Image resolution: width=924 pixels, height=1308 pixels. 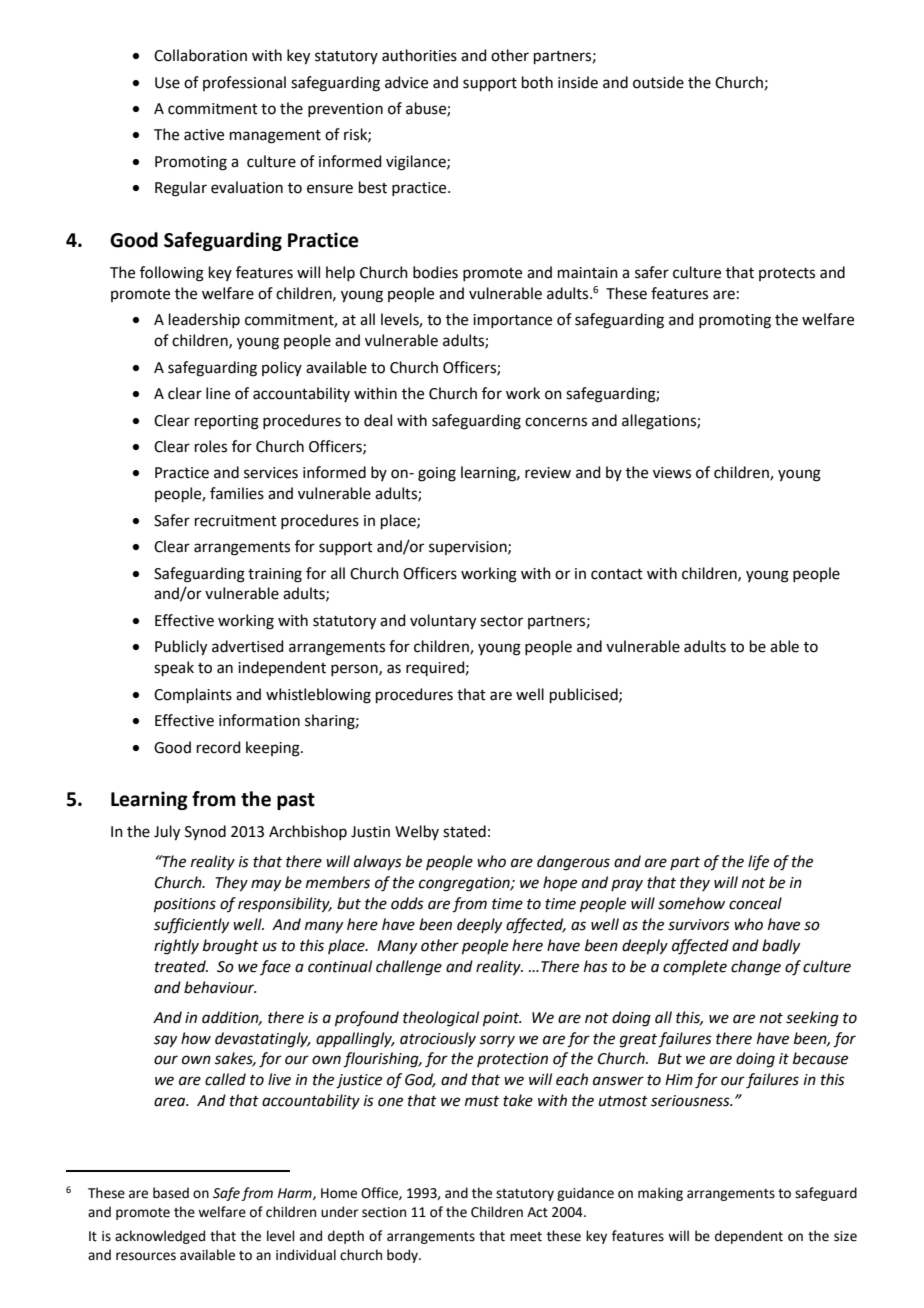 What do you see at coordinates (672, 473) in the screenshot?
I see `views` at bounding box center [672, 473].
